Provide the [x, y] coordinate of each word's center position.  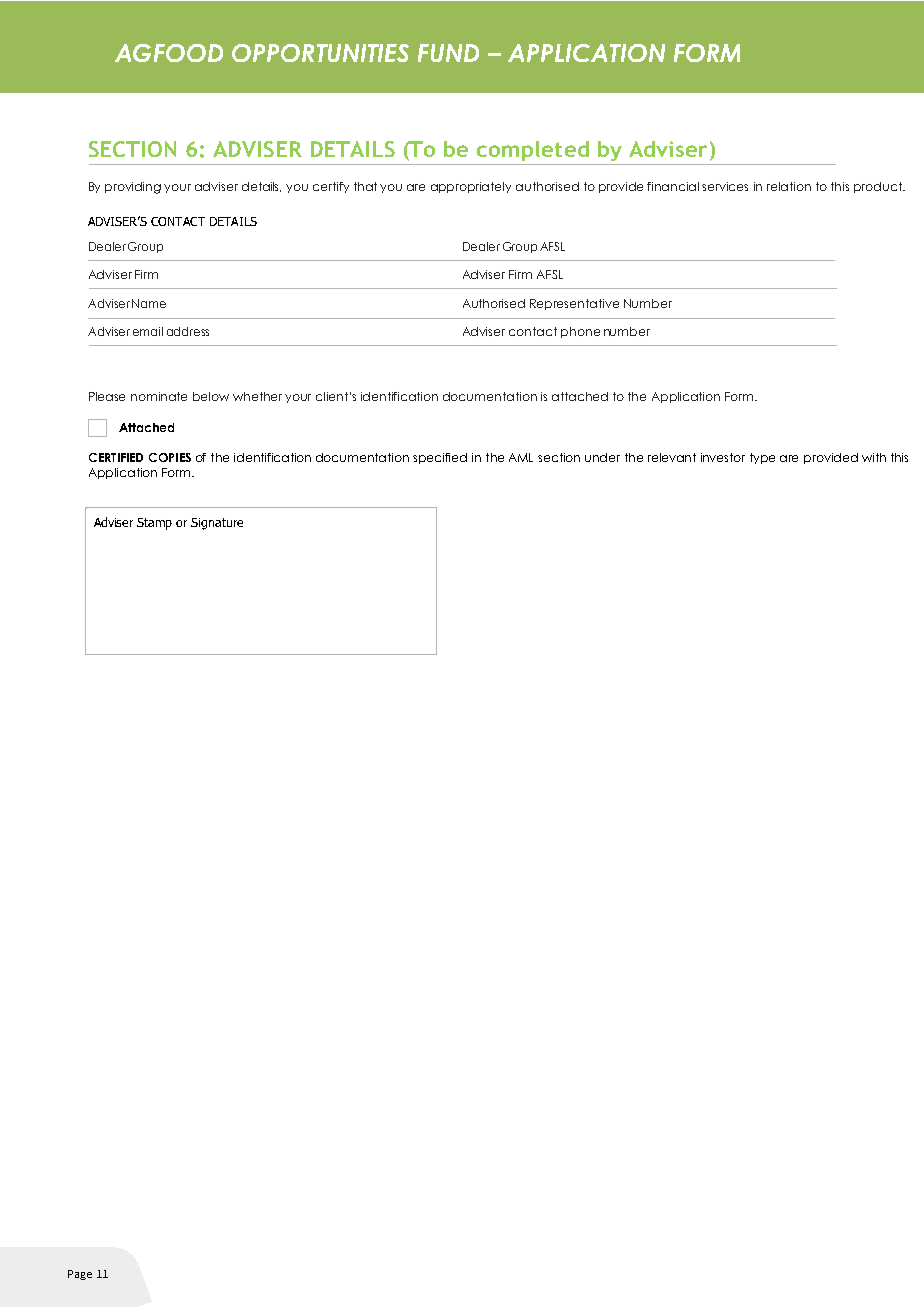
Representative [574, 304]
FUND [448, 53]
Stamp [154, 524]
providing [133, 188]
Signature [217, 524]
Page [80, 1275]
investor [723, 457]
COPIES [170, 457]
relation [789, 186]
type [762, 458]
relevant [672, 457]
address [188, 331]
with [874, 457]
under [602, 457]
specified [440, 458]
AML [521, 457]
